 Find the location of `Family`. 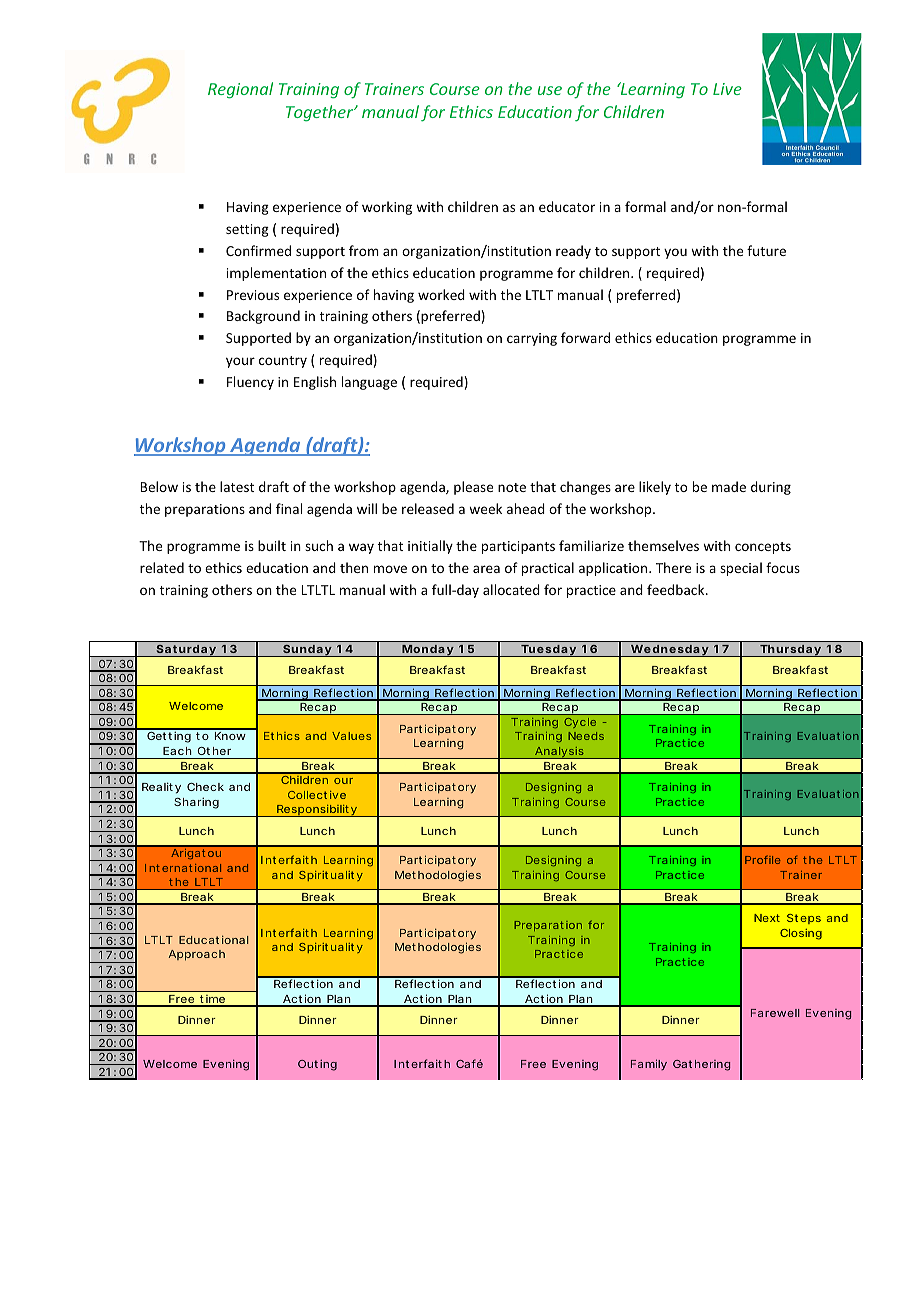

Family is located at coordinates (649, 1064).
